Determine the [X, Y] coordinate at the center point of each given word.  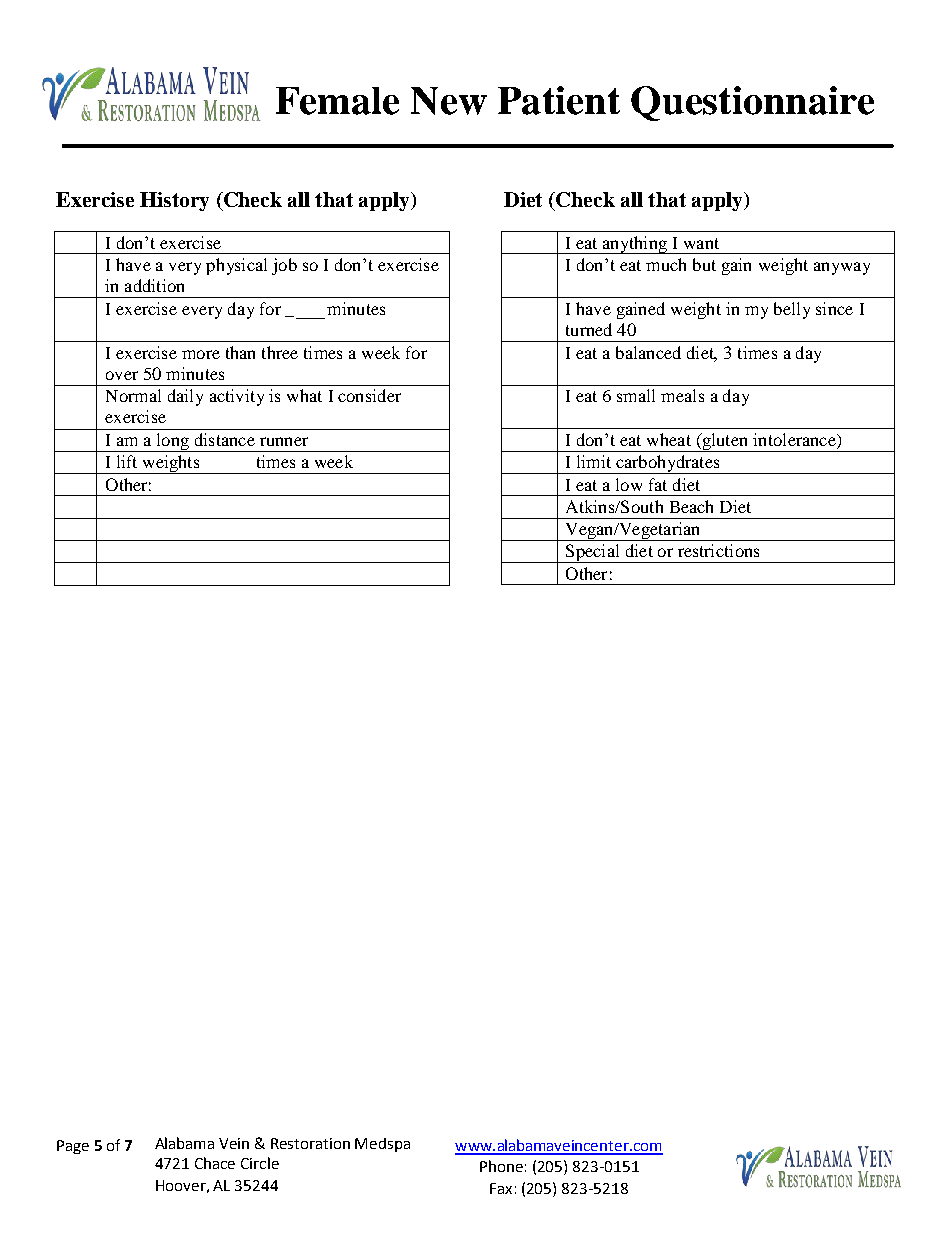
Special [593, 553]
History [174, 201]
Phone [501, 1166]
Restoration [310, 1143]
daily [185, 397]
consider [369, 395]
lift [127, 461]
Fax [501, 1188]
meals [682, 395]
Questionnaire [752, 103]
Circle [260, 1163]
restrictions [718, 550]
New [449, 101]
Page [73, 1147]
